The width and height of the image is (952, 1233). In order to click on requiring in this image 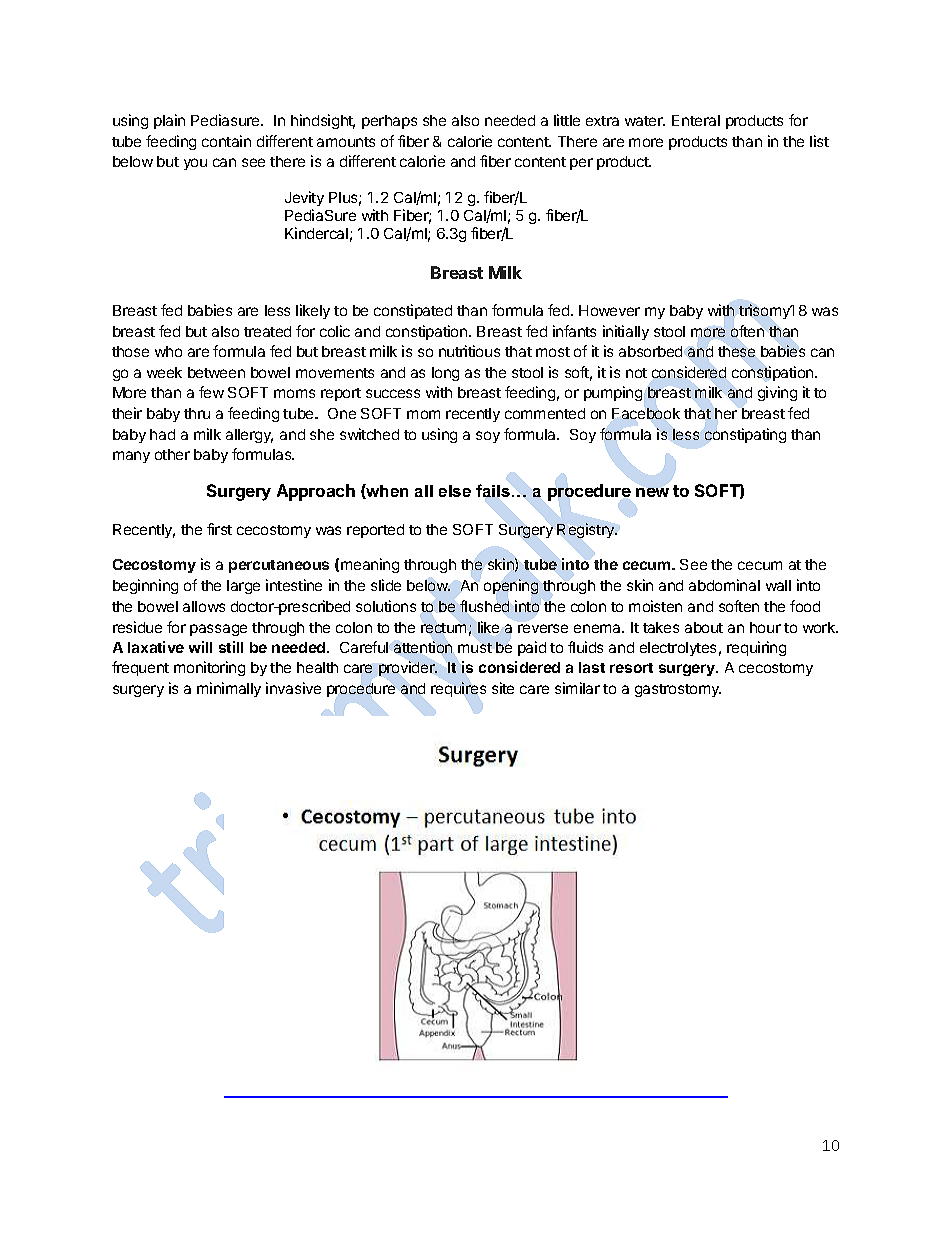, I will do `click(756, 648)`.
